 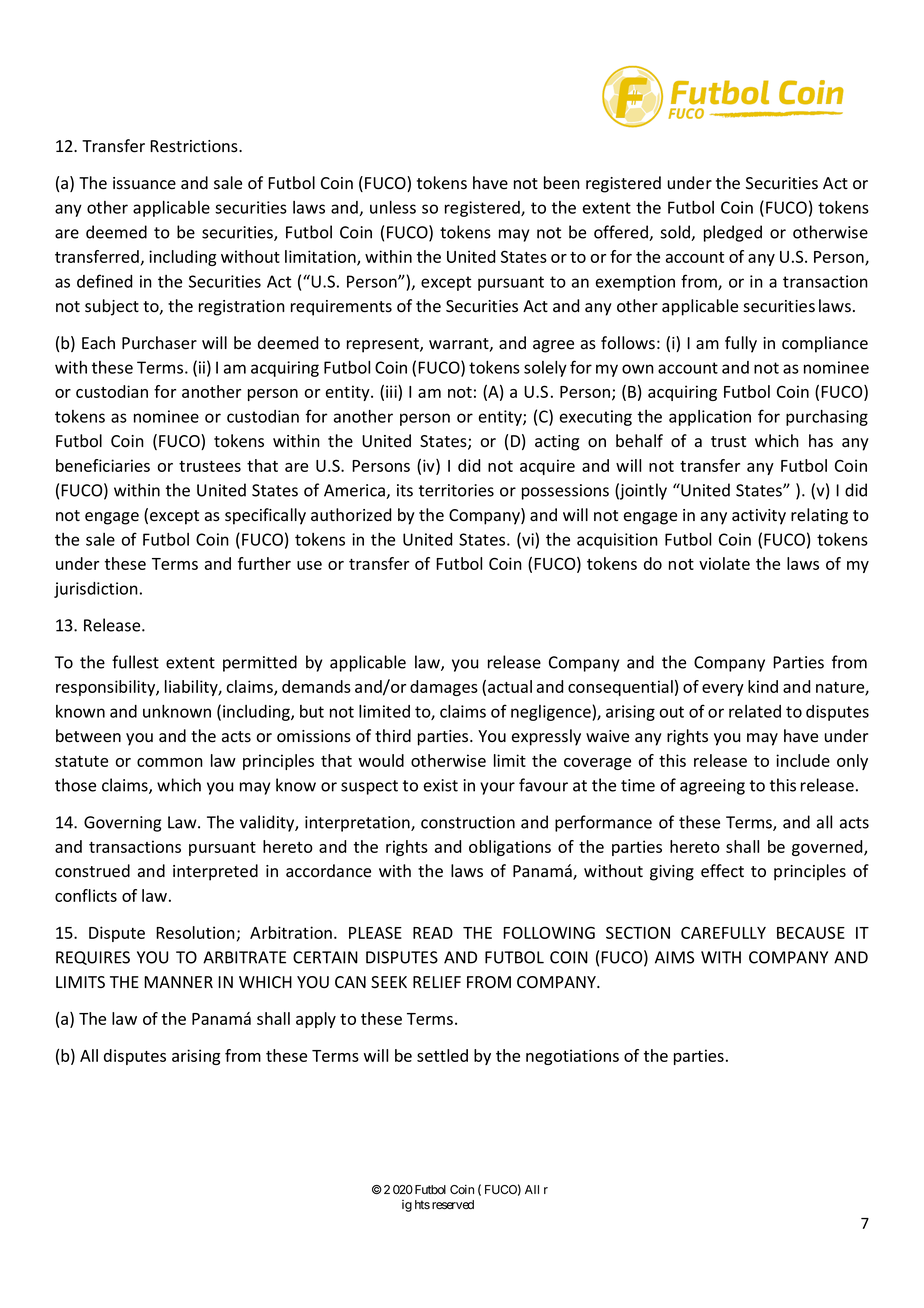 I want to click on unless, so click(x=393, y=207).
